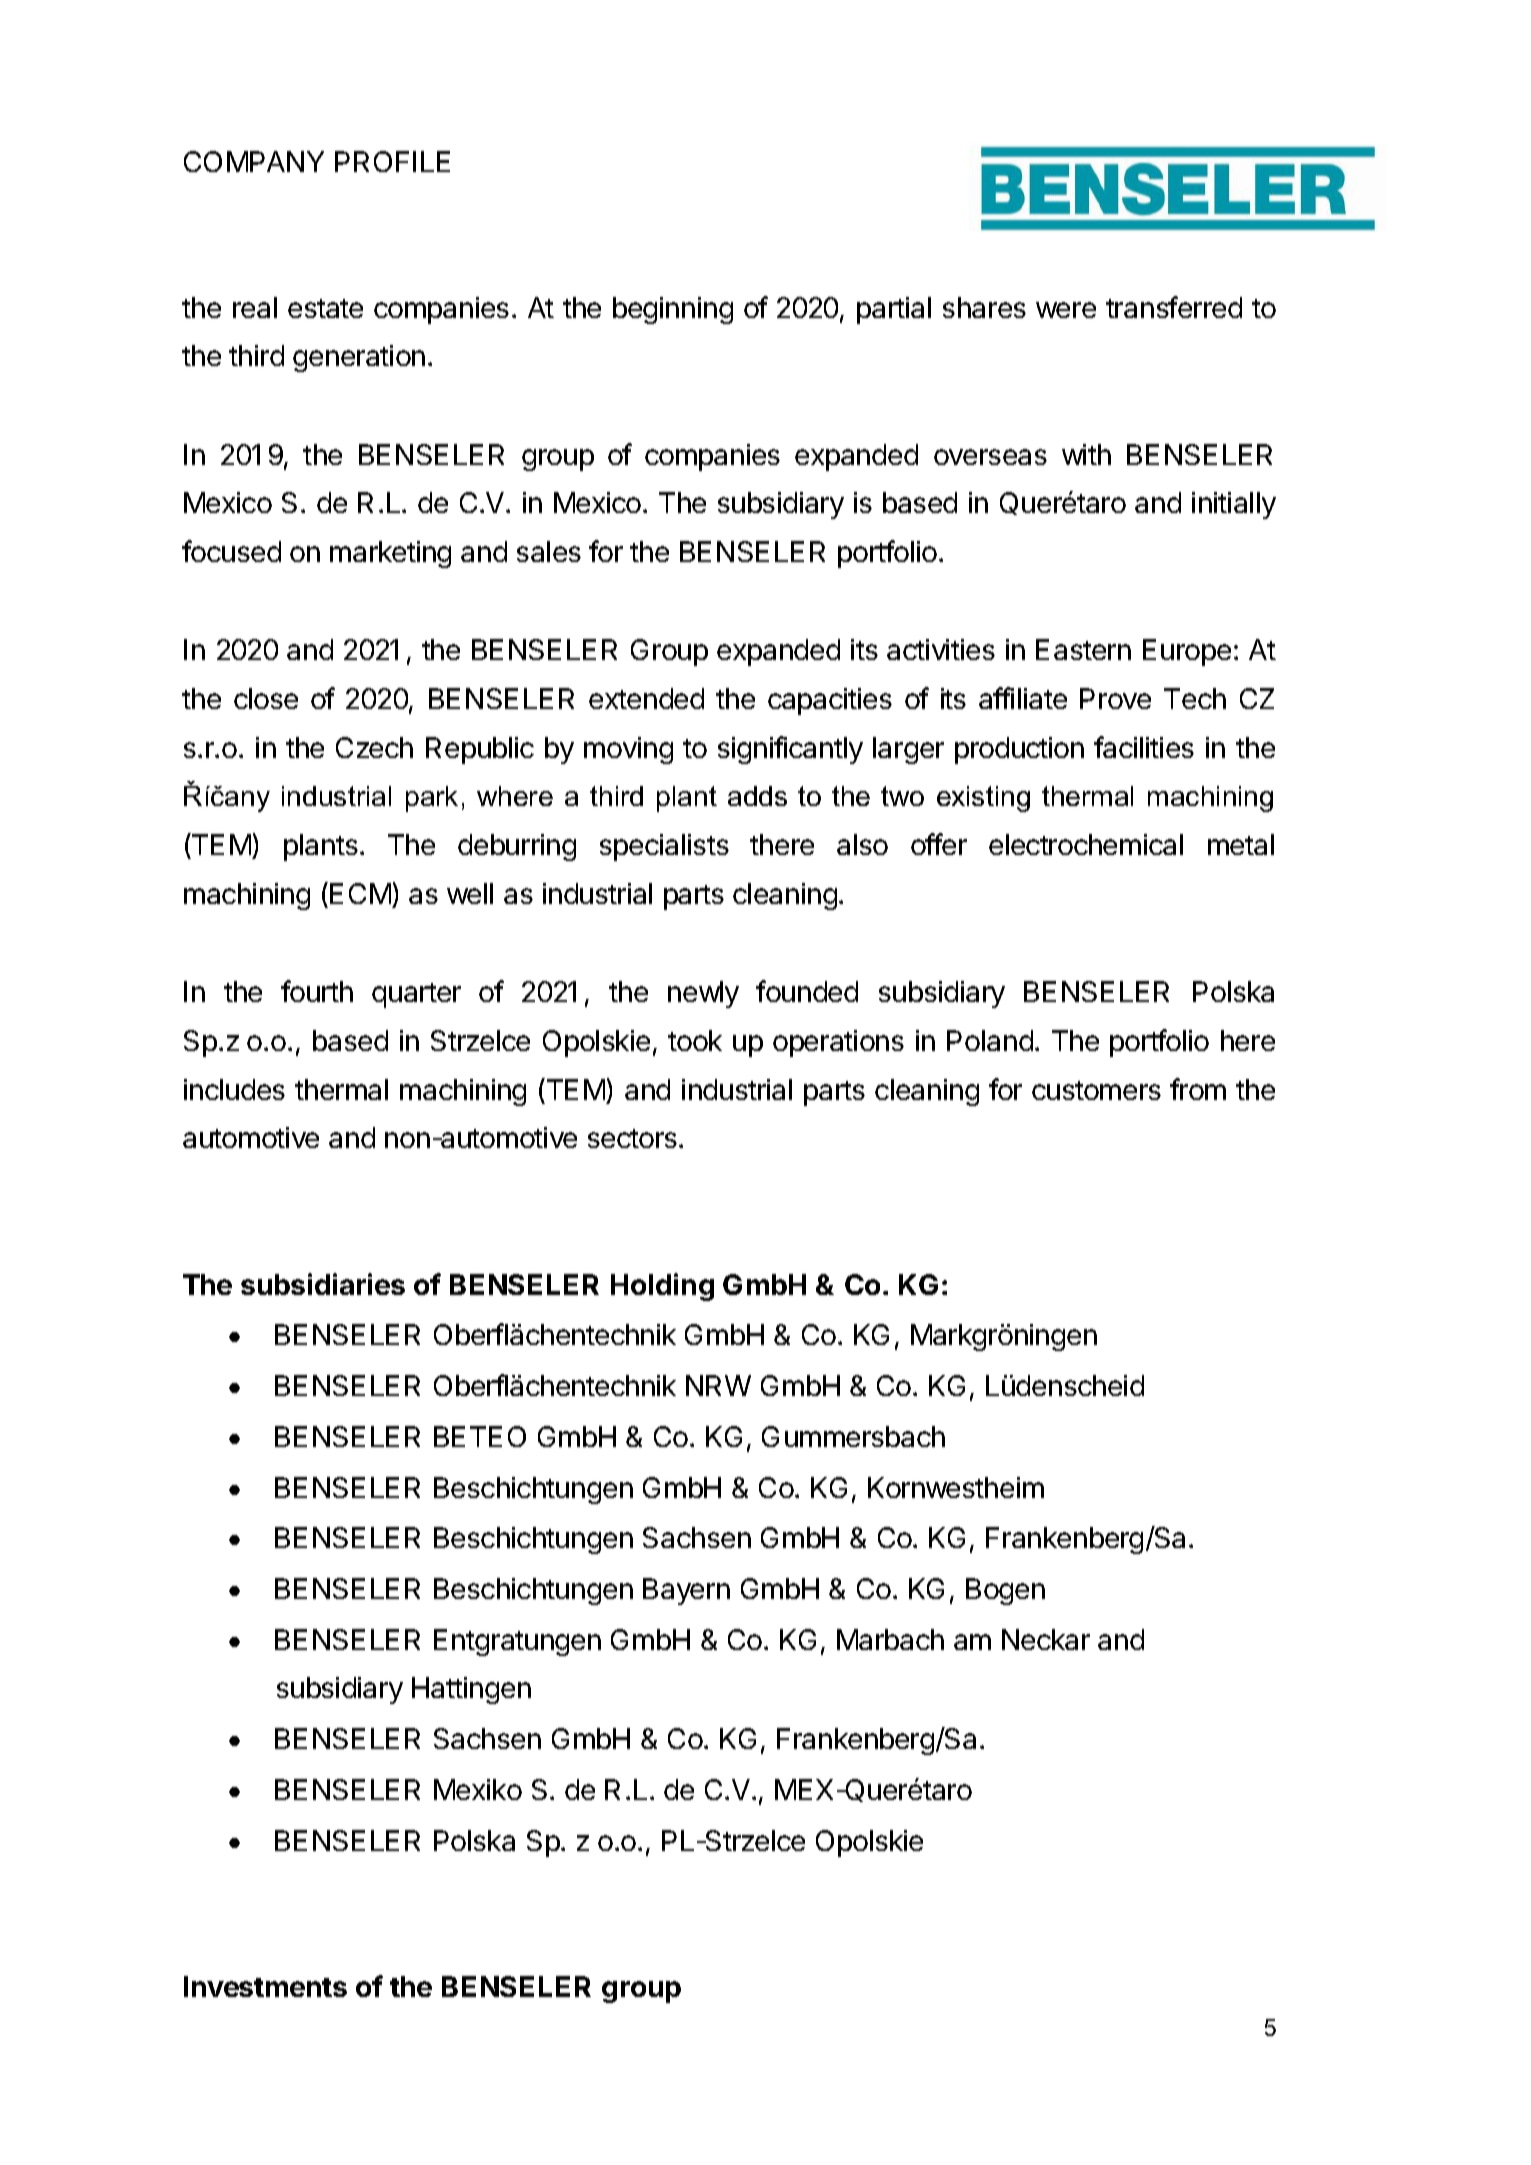 The image size is (1531, 2165). Describe the element at coordinates (317, 991) in the screenshot. I see `fourth` at that location.
